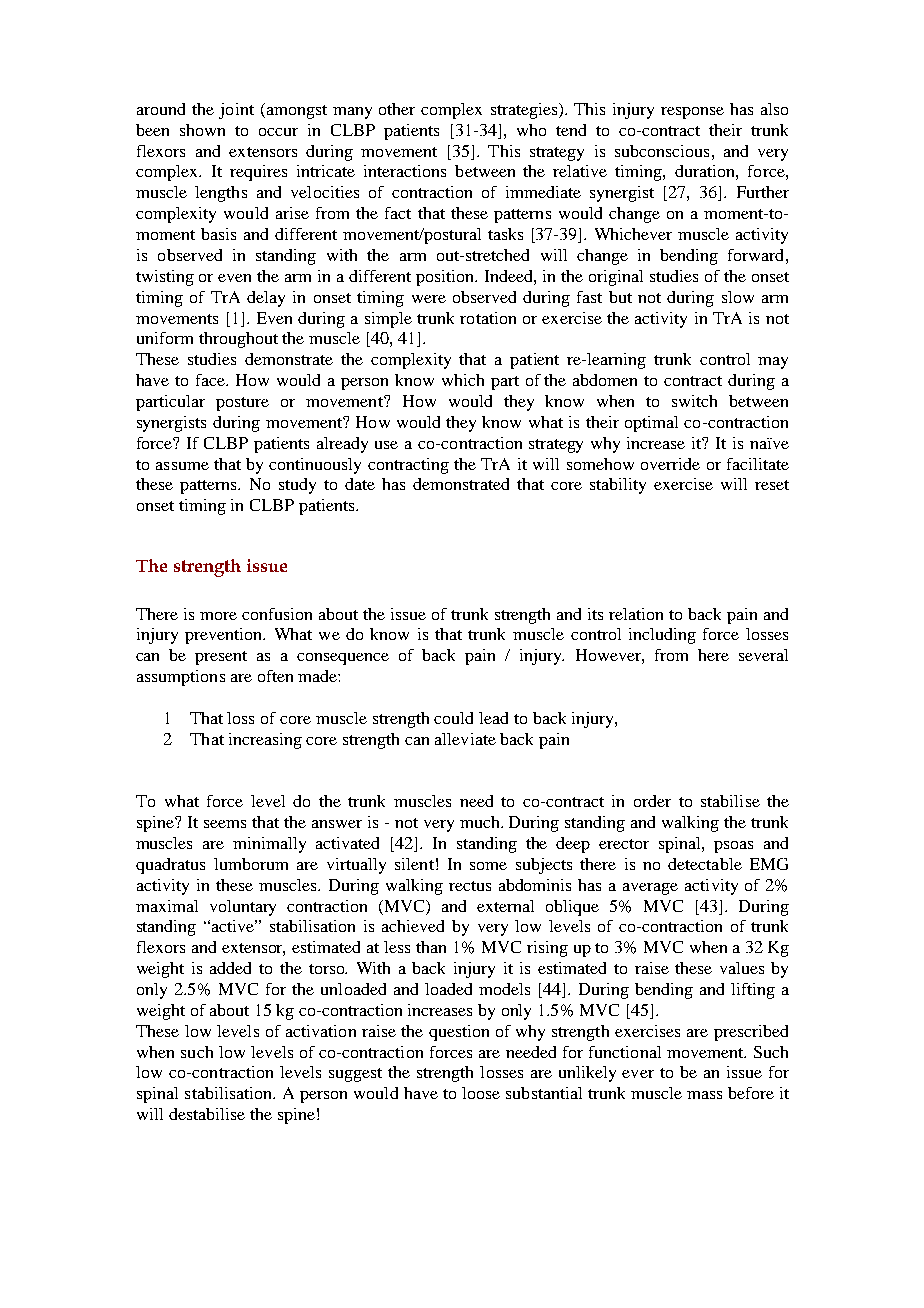 This document has height=1308, width=924. I want to click on including, so click(662, 636).
